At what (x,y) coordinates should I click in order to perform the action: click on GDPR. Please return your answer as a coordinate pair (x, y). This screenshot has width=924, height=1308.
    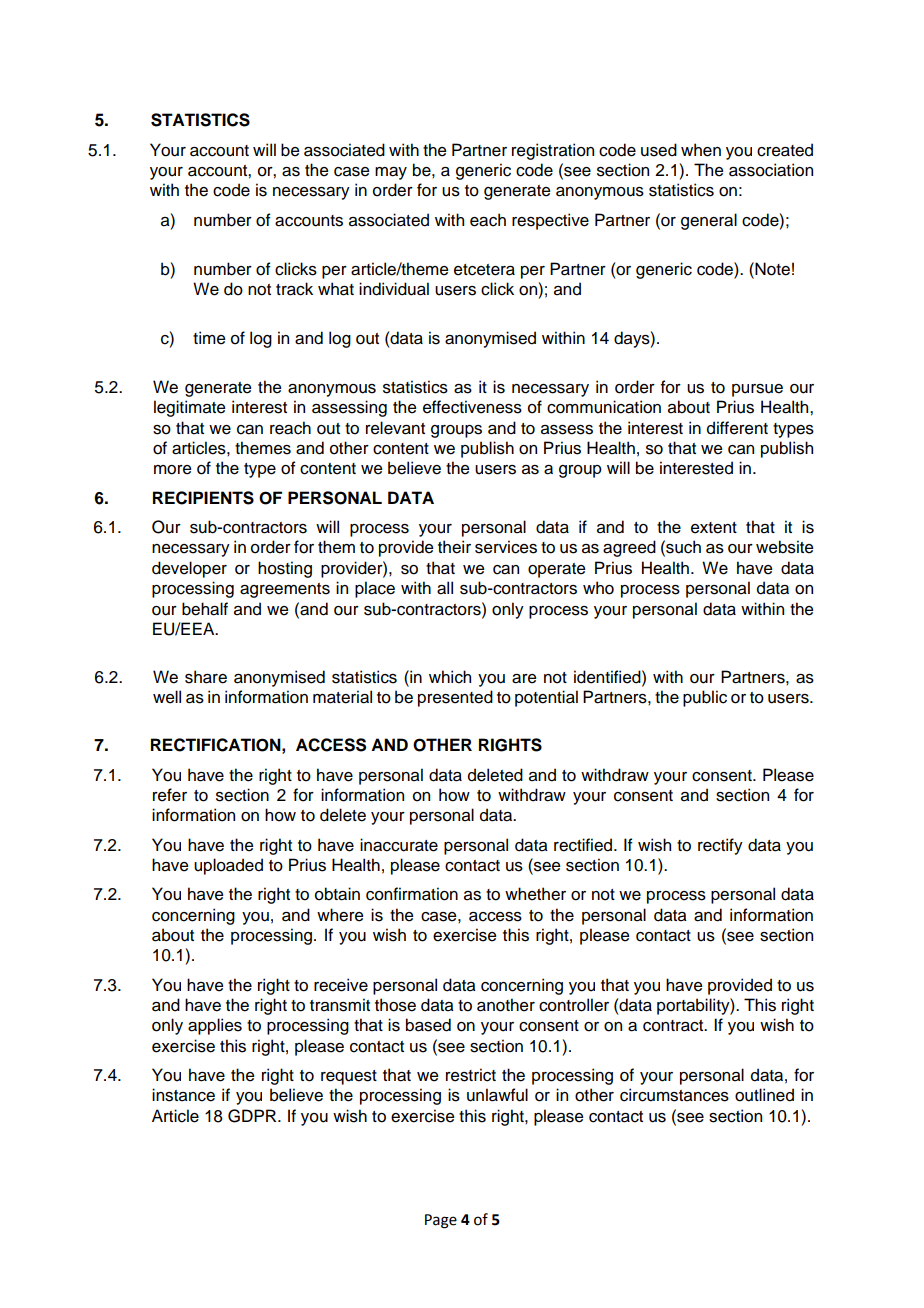
    Looking at the image, I should click on (253, 1116).
